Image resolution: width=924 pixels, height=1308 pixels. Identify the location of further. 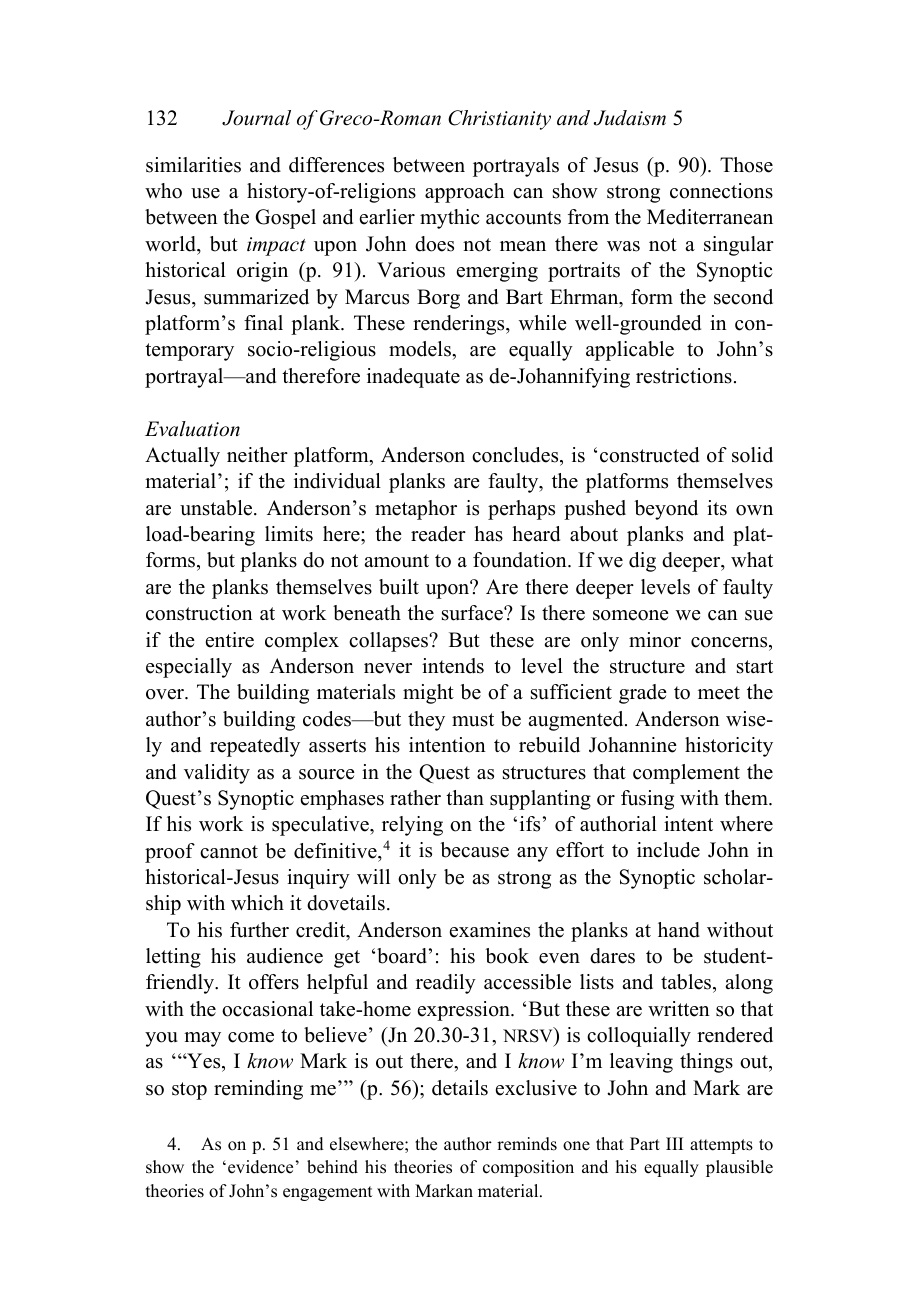
(259, 930).
